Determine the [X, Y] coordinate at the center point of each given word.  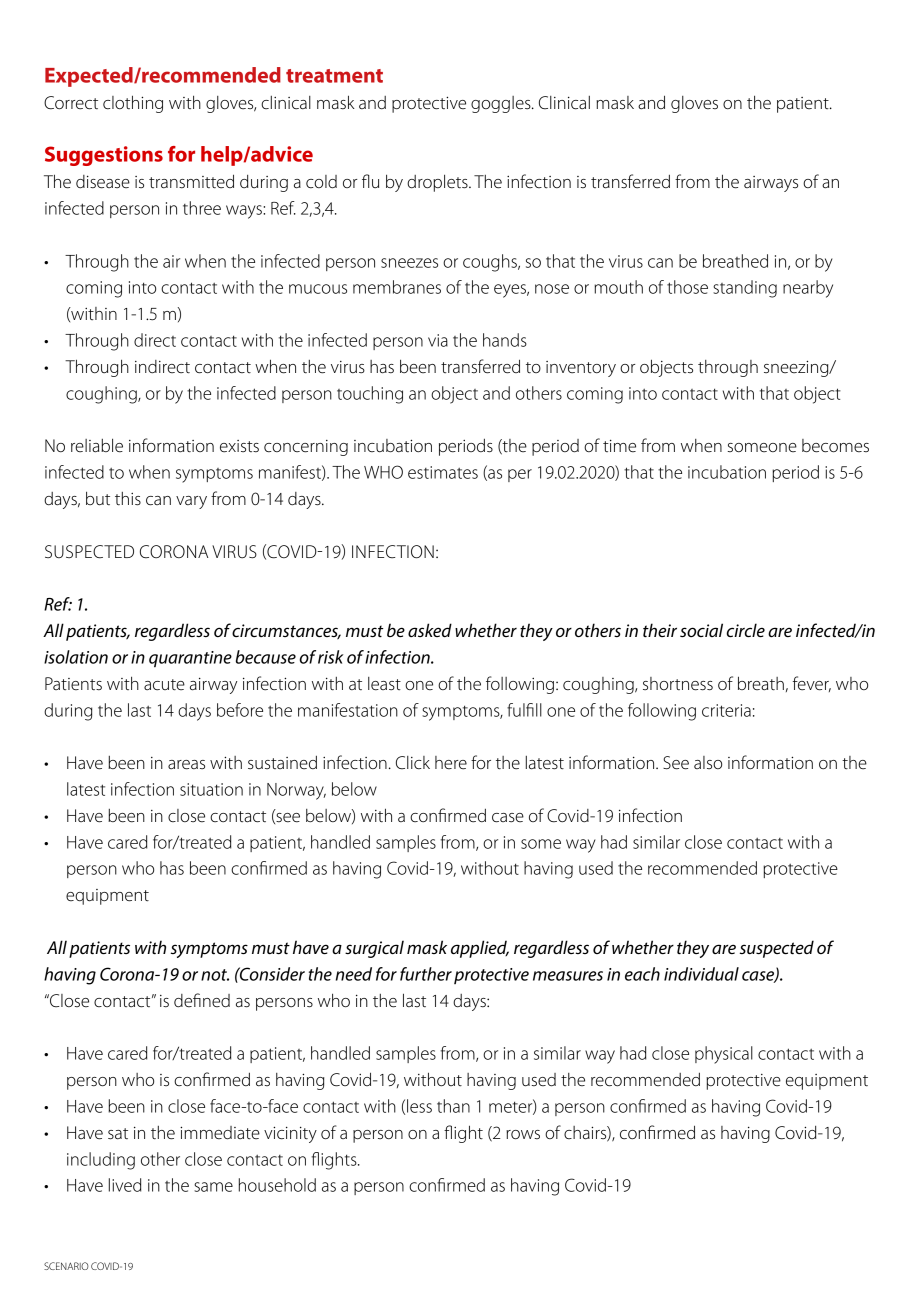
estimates [443, 472]
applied [480, 949]
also [708, 762]
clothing [133, 104]
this [128, 499]
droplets [438, 183]
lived [125, 1185]
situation [211, 789]
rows [523, 1135]
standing [745, 289]
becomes [835, 446]
